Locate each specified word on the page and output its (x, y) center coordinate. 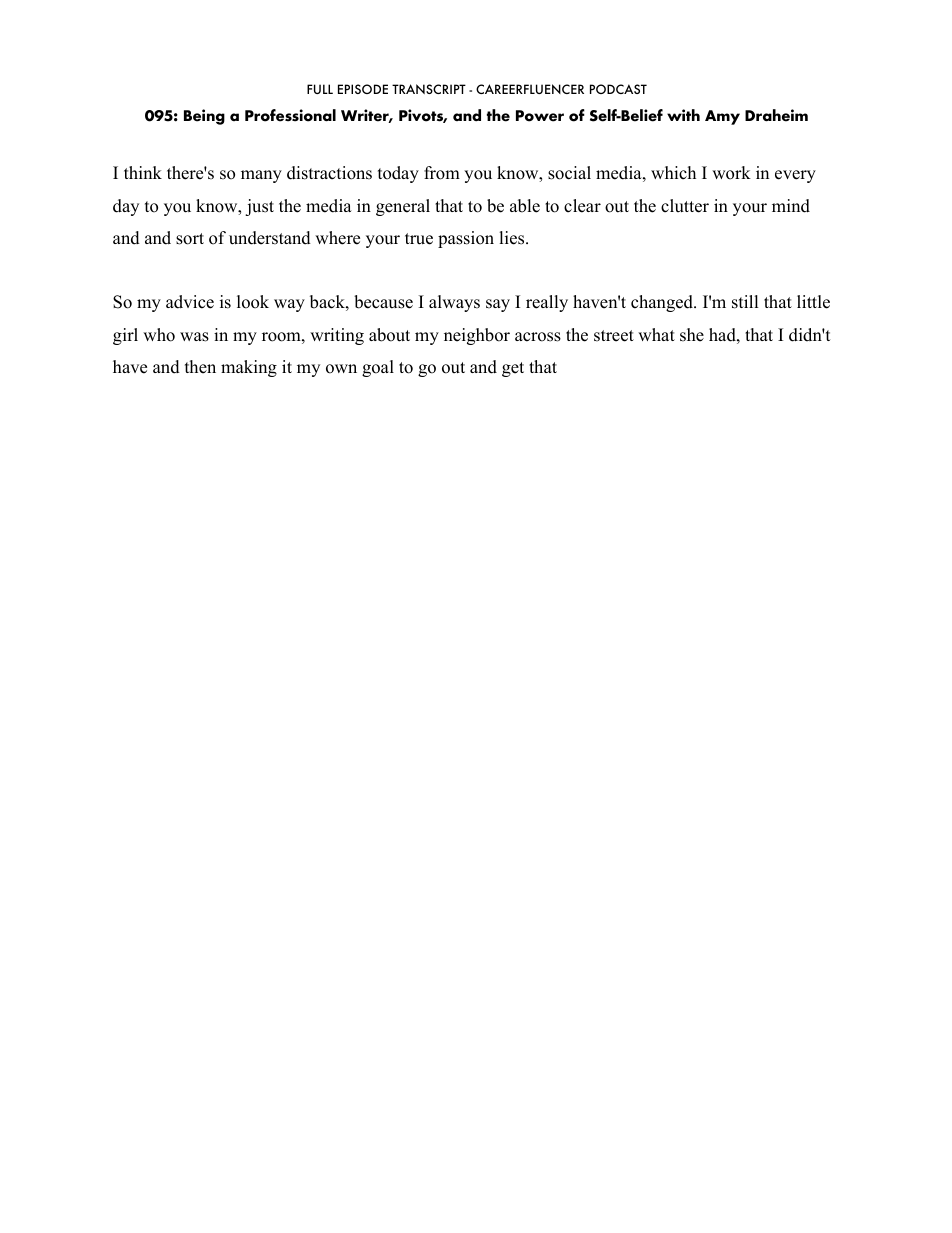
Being (204, 117)
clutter (685, 206)
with (683, 115)
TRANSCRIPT (429, 89)
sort (190, 239)
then (200, 367)
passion (466, 239)
